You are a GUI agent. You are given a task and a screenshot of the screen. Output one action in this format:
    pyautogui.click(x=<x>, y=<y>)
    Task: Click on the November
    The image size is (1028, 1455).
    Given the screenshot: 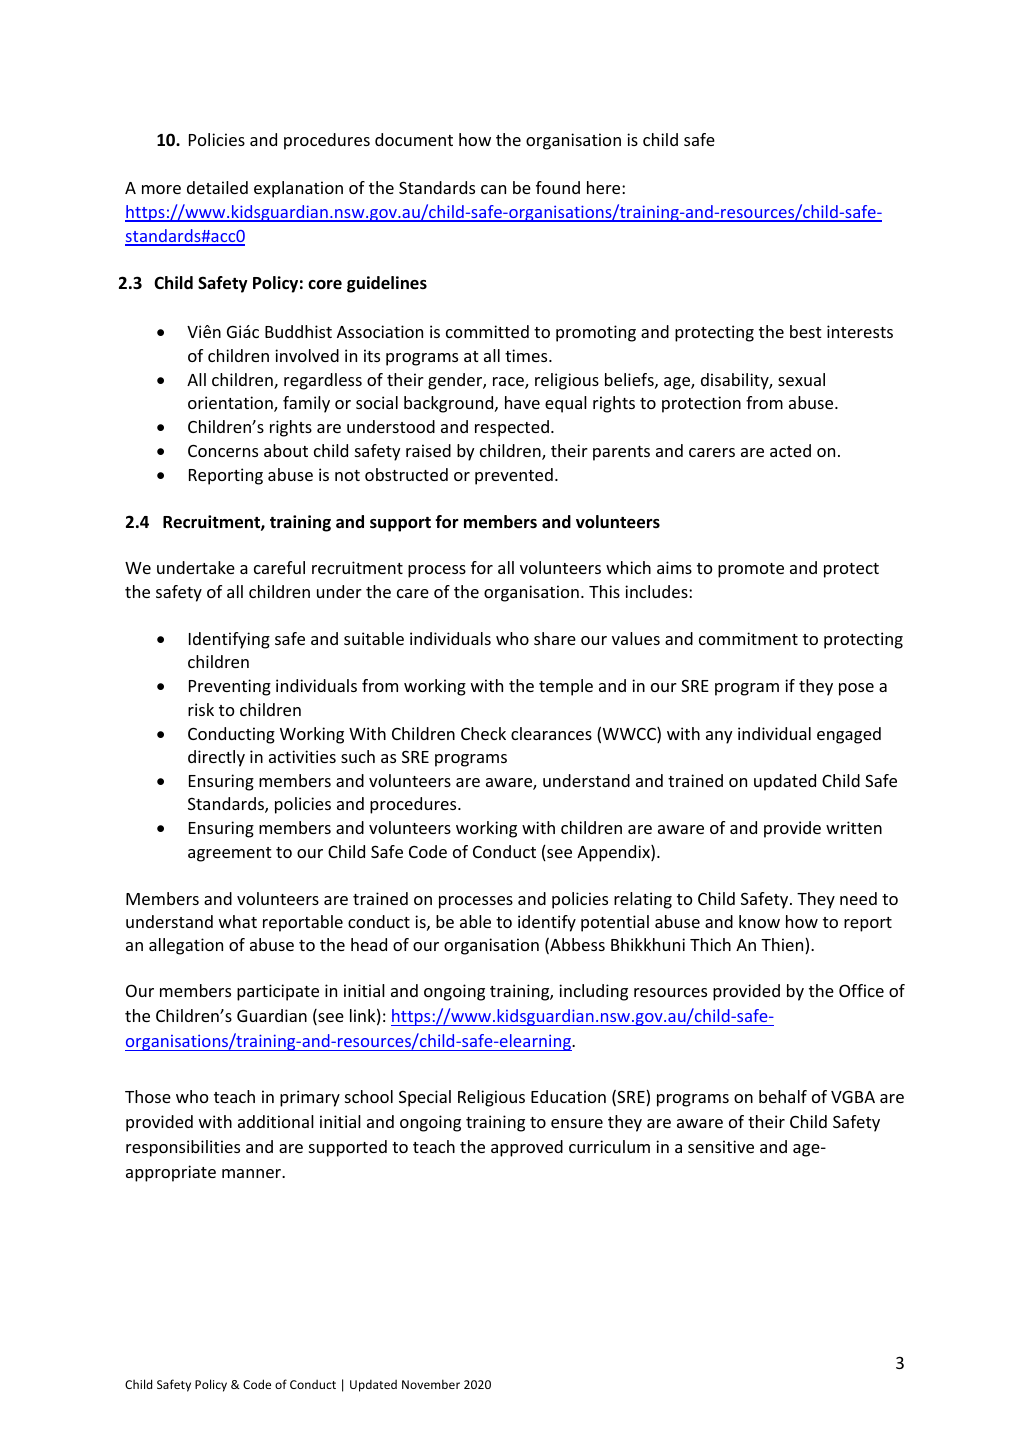 What is the action you would take?
    pyautogui.click(x=431, y=1384)
